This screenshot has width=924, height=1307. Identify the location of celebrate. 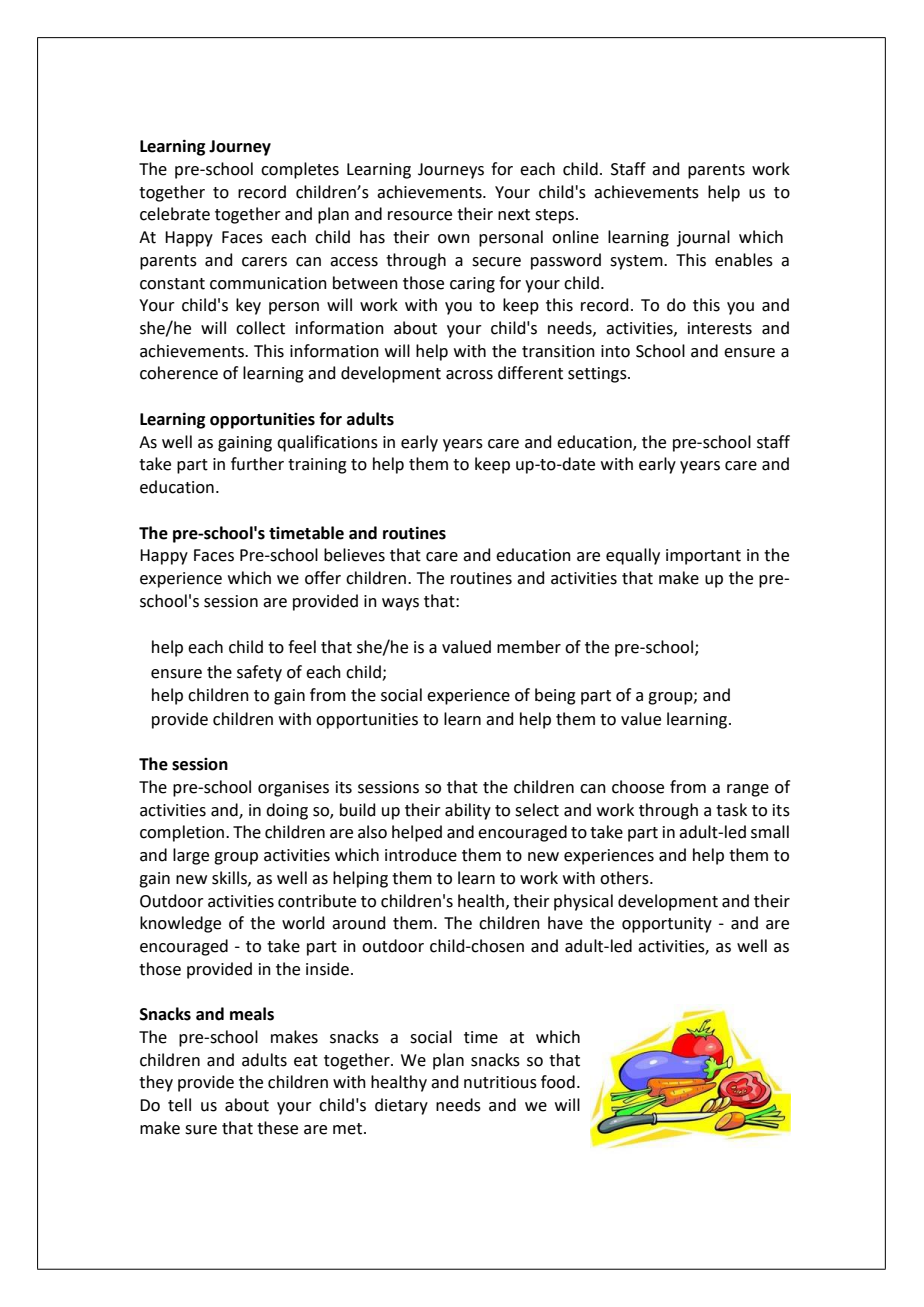
(175, 214).
